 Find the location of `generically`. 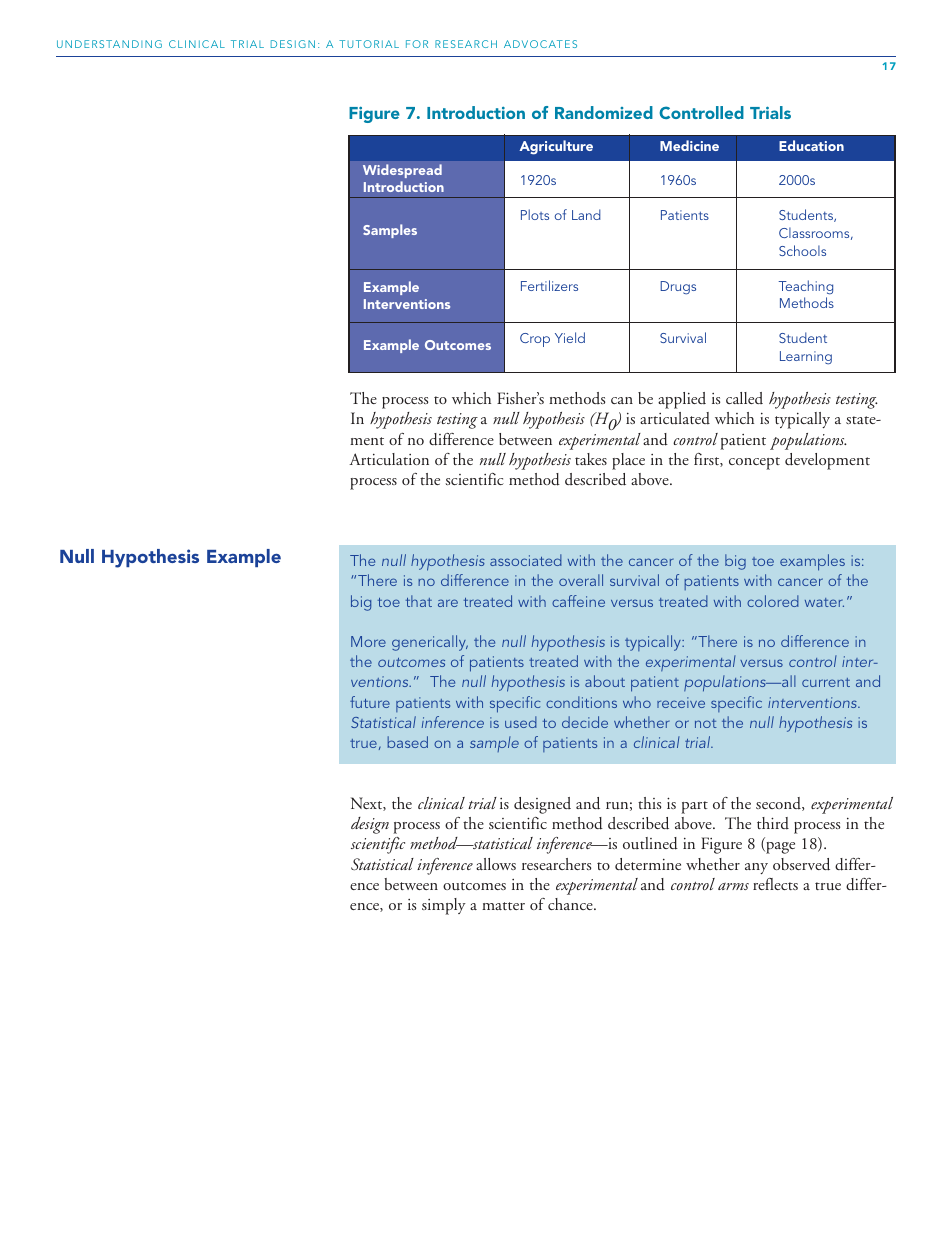

generically is located at coordinates (430, 643).
